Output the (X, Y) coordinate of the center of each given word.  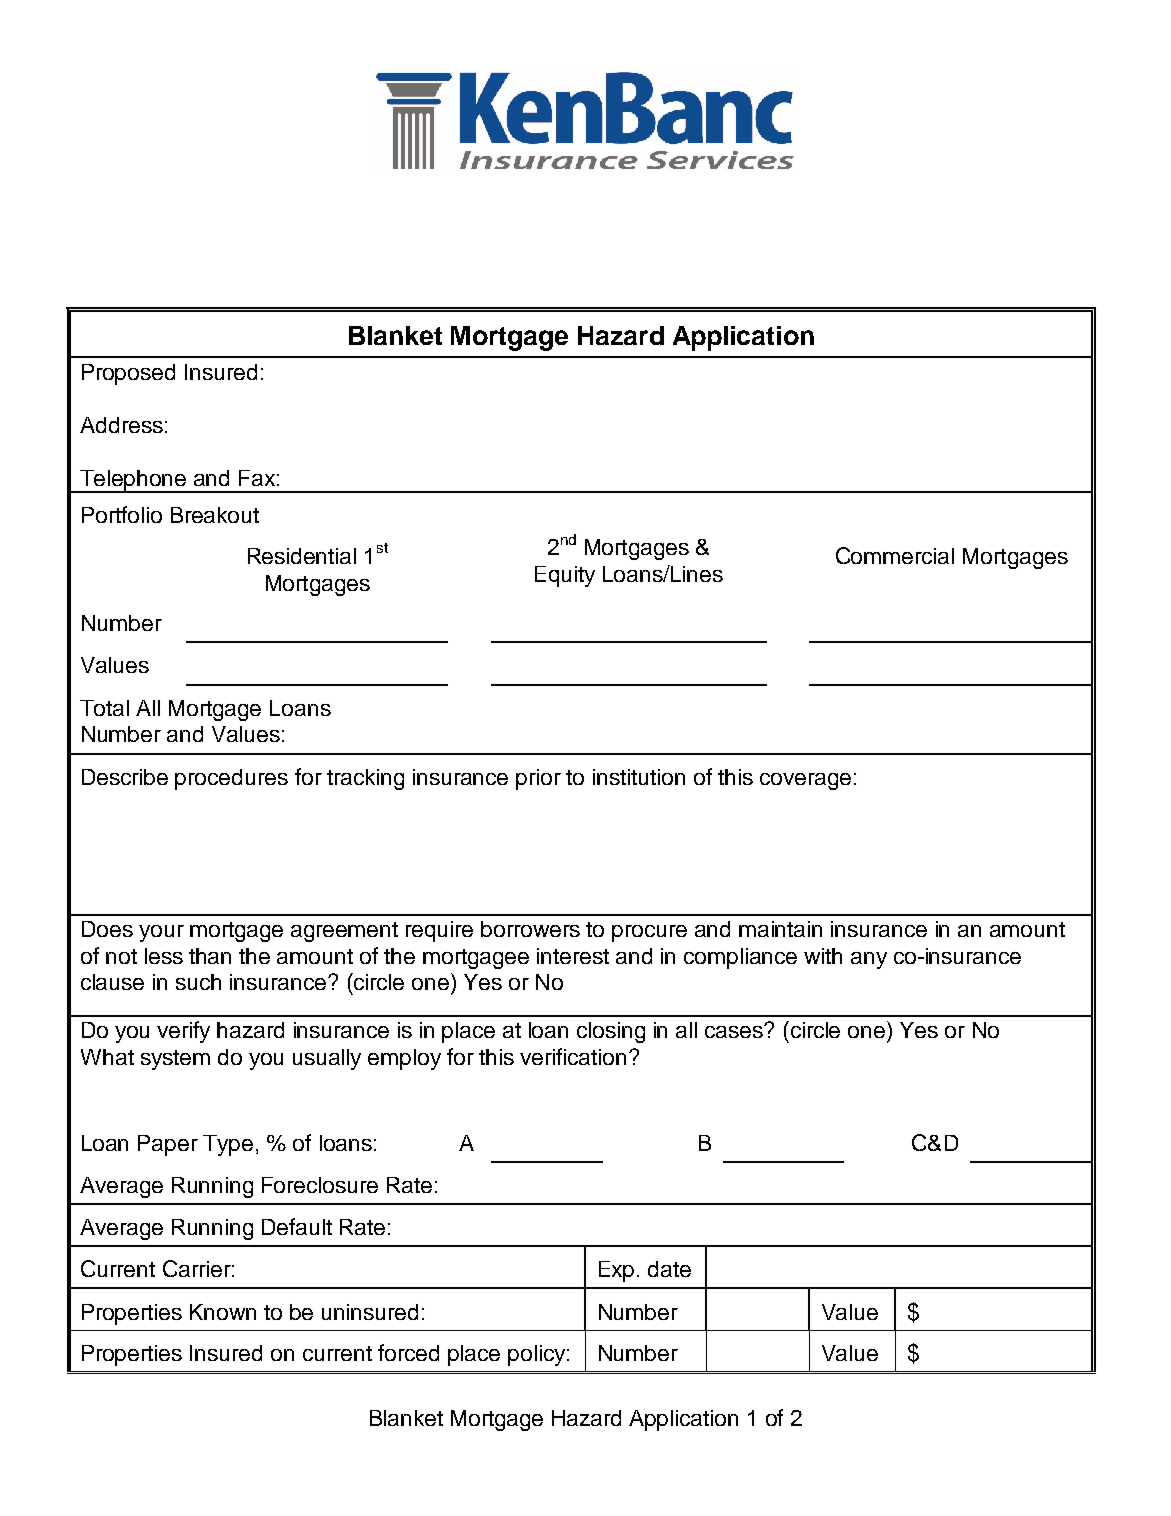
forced (408, 1352)
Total (104, 708)
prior (538, 779)
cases (735, 1031)
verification (573, 1056)
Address (121, 425)
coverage (805, 781)
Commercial (895, 555)
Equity (565, 576)
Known (223, 1312)
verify (183, 1032)
